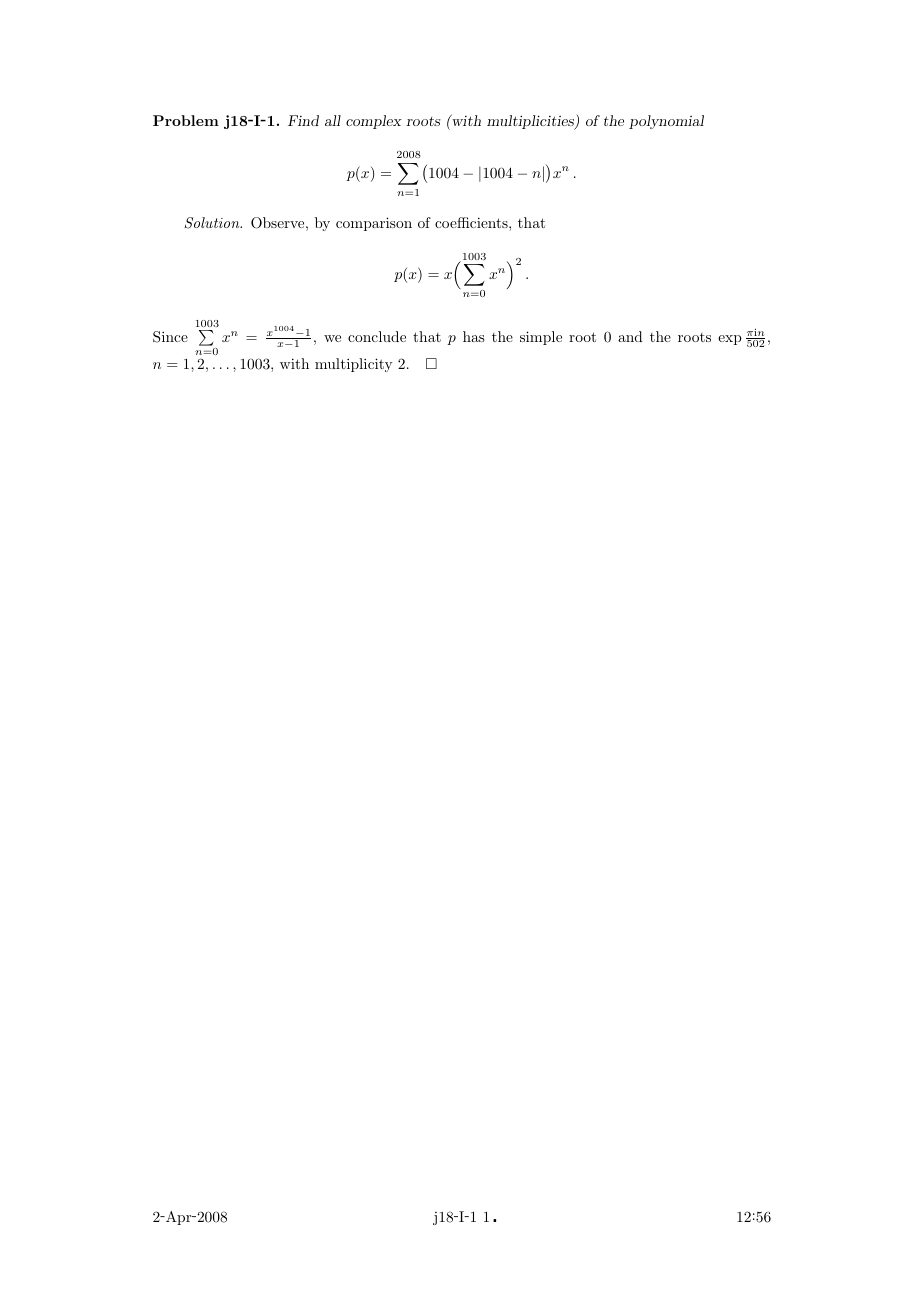 The width and height of the screenshot is (924, 1308). Describe the element at coordinates (374, 224) in the screenshot. I see `comparison` at that location.
